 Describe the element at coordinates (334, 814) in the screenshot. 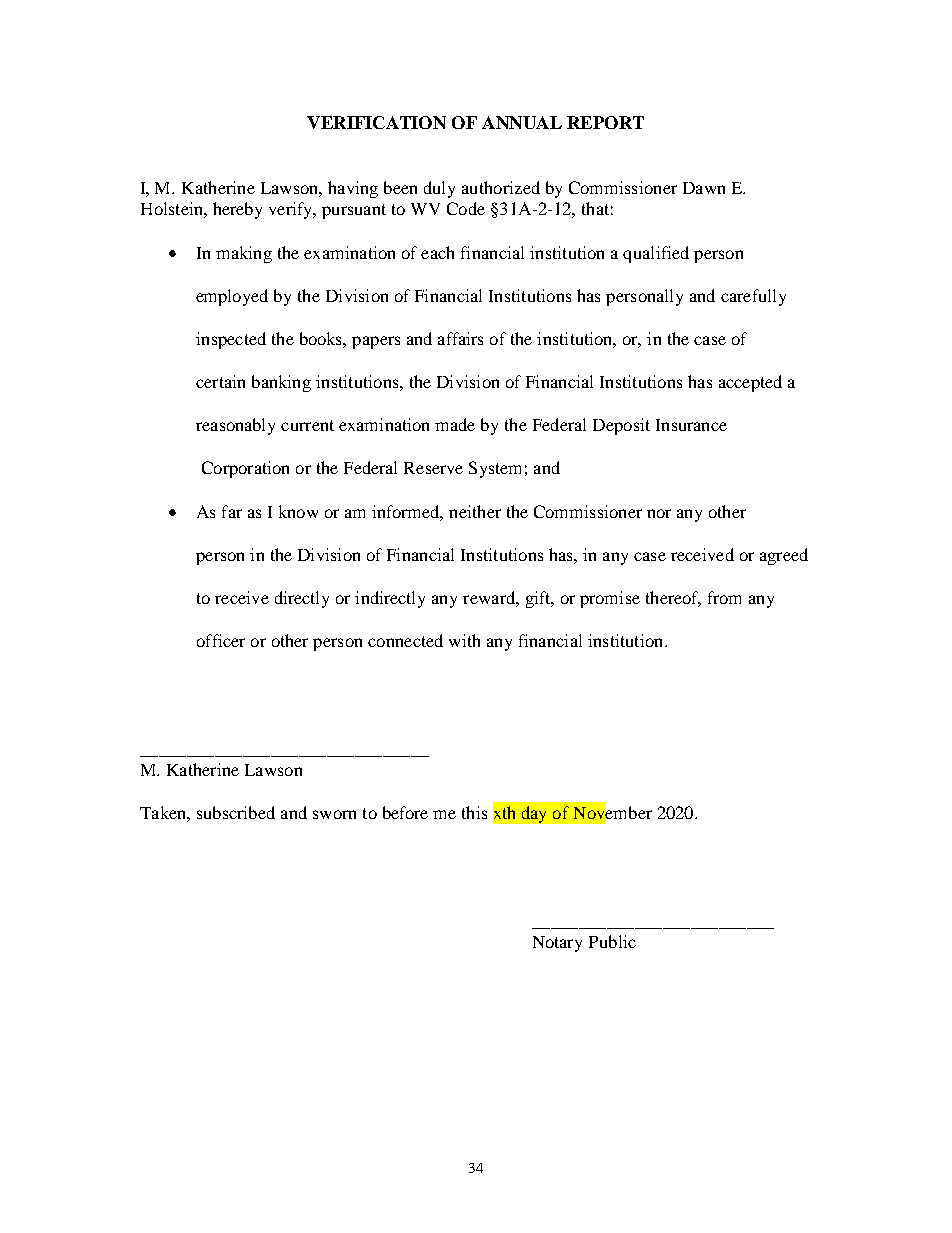

I see `sworn` at that location.
